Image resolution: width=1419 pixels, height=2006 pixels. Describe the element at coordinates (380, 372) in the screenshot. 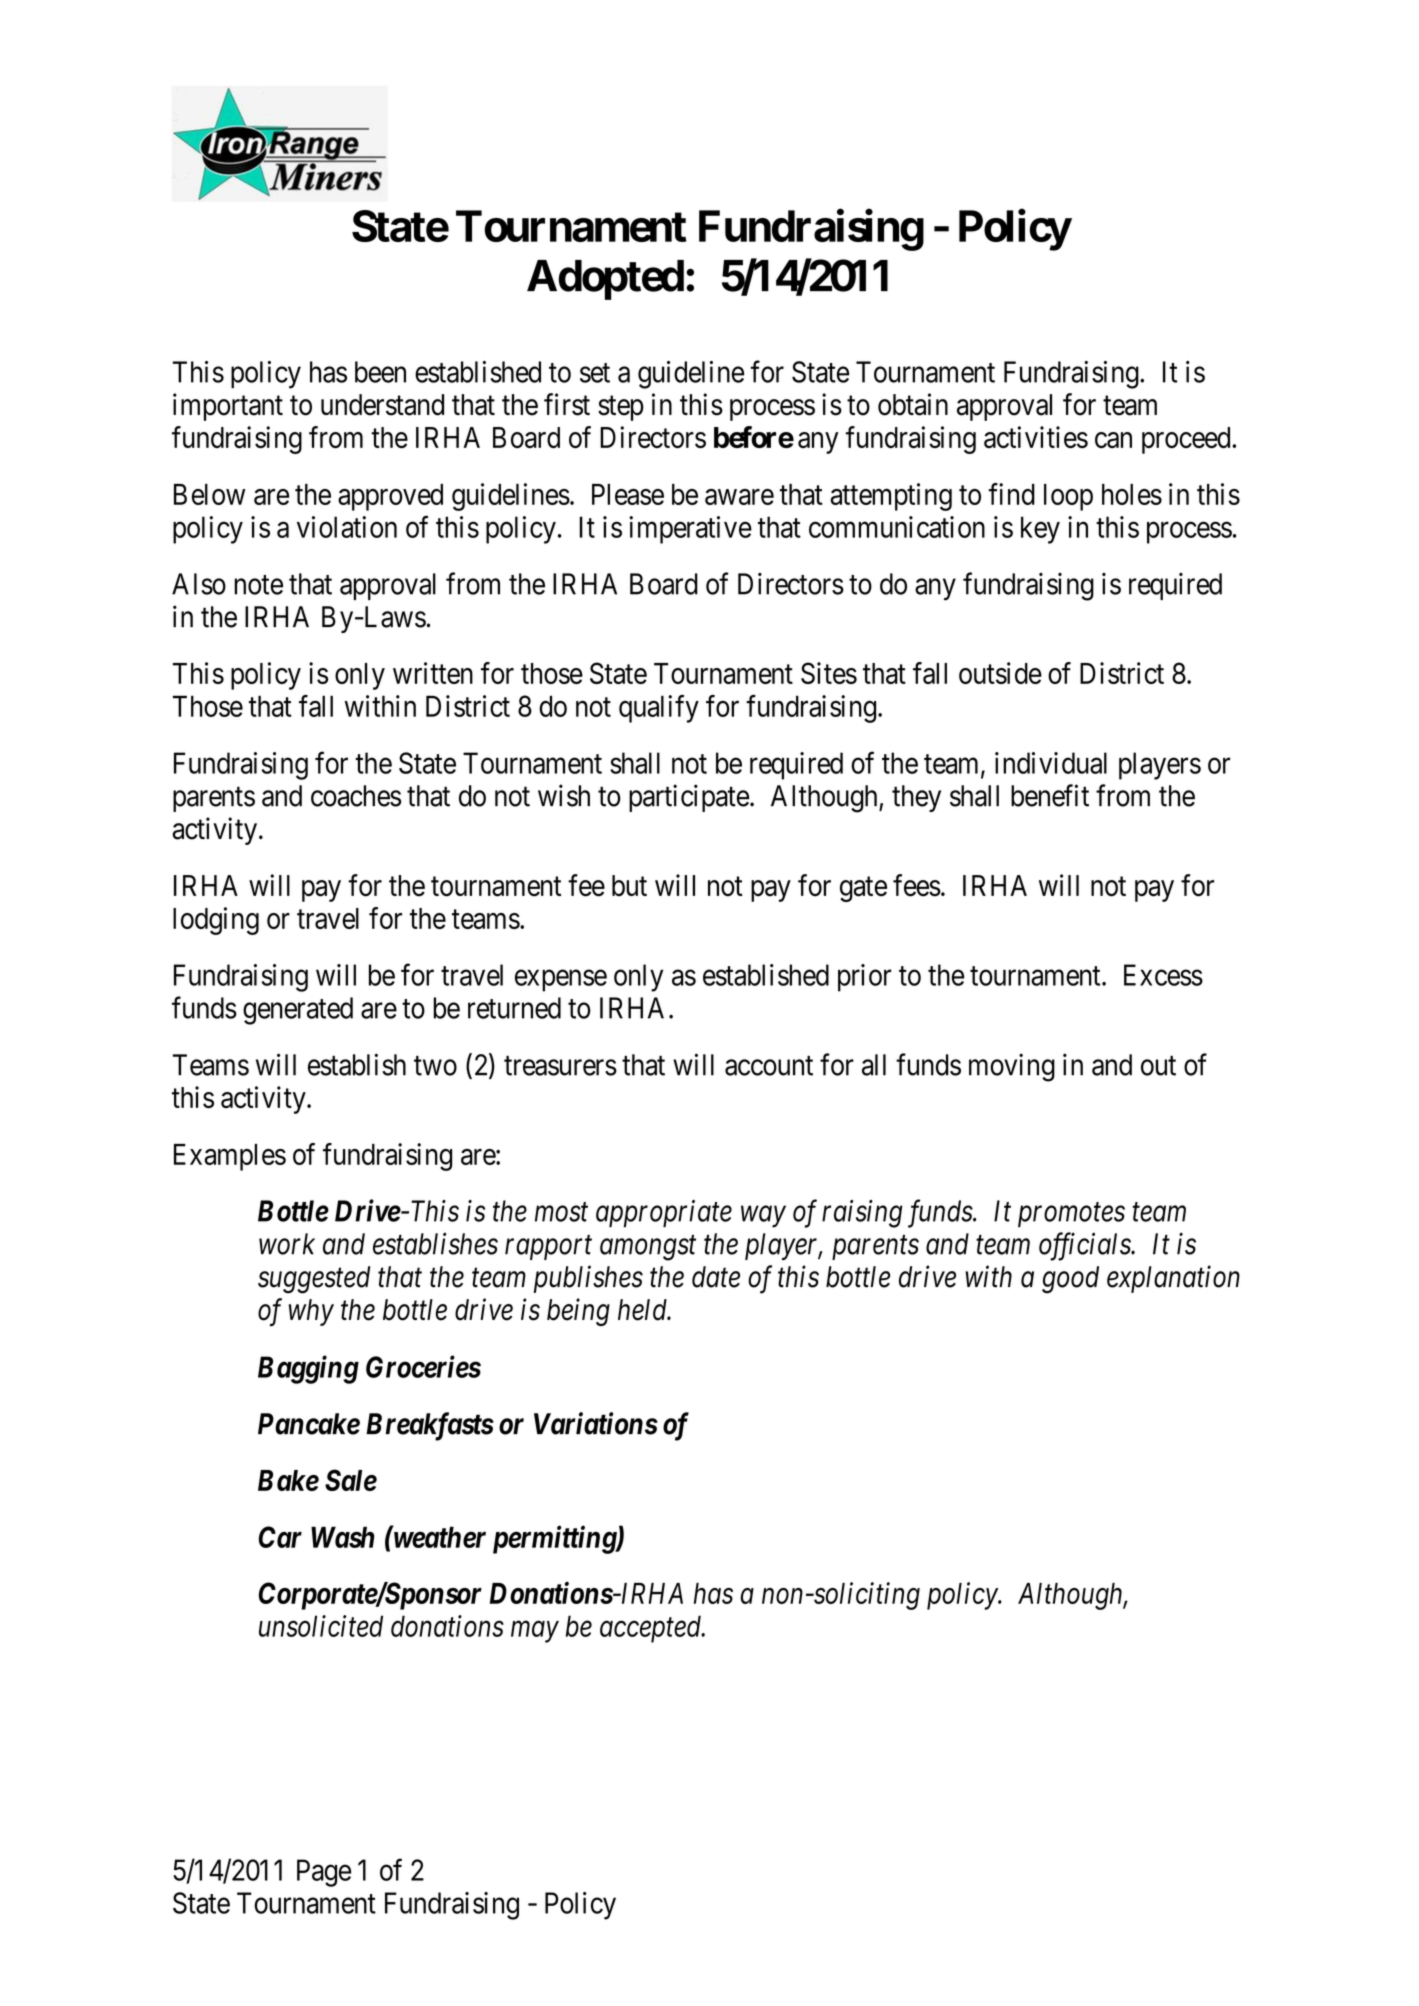

I see `been` at that location.
